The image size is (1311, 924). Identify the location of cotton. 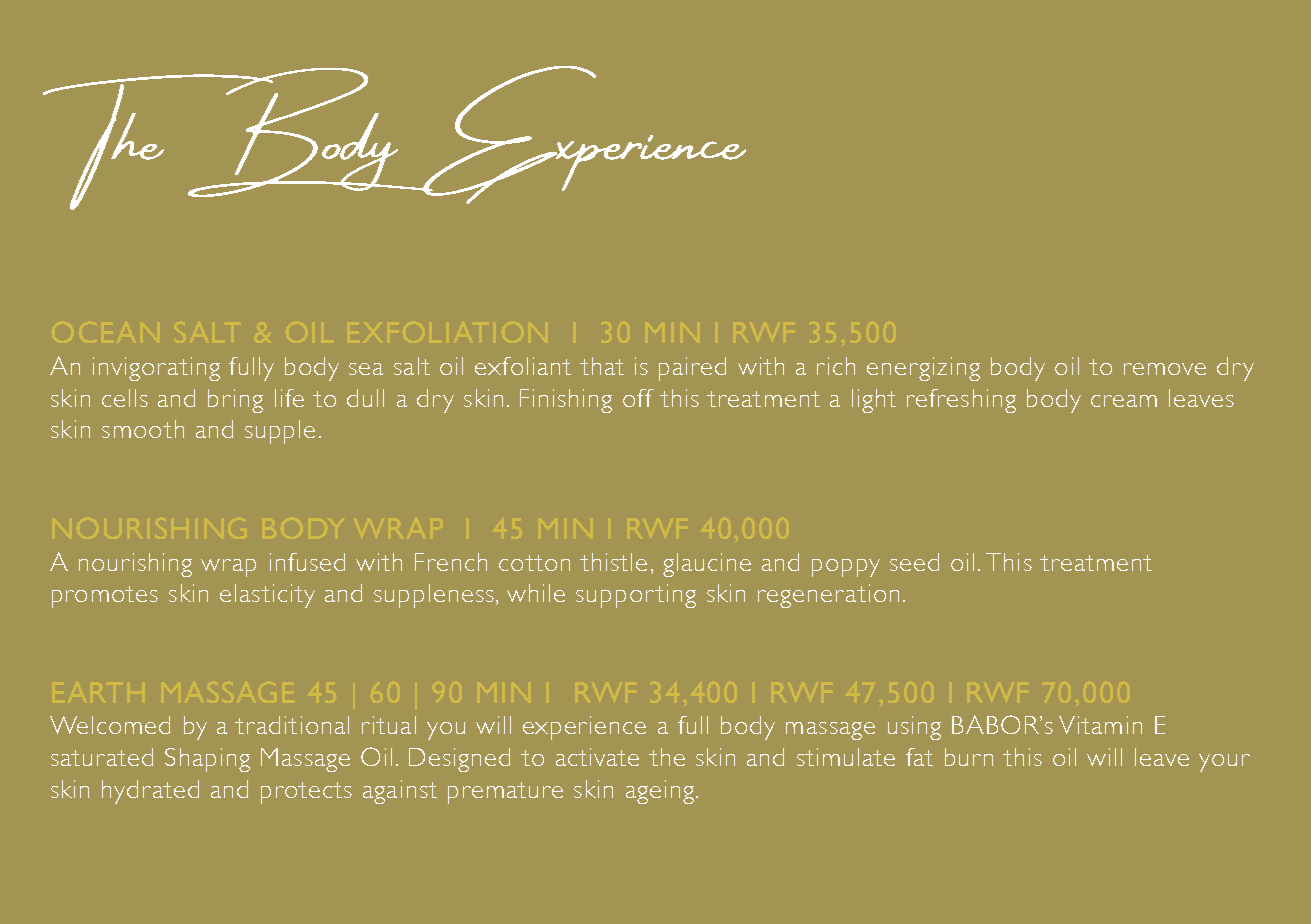
(534, 563).
